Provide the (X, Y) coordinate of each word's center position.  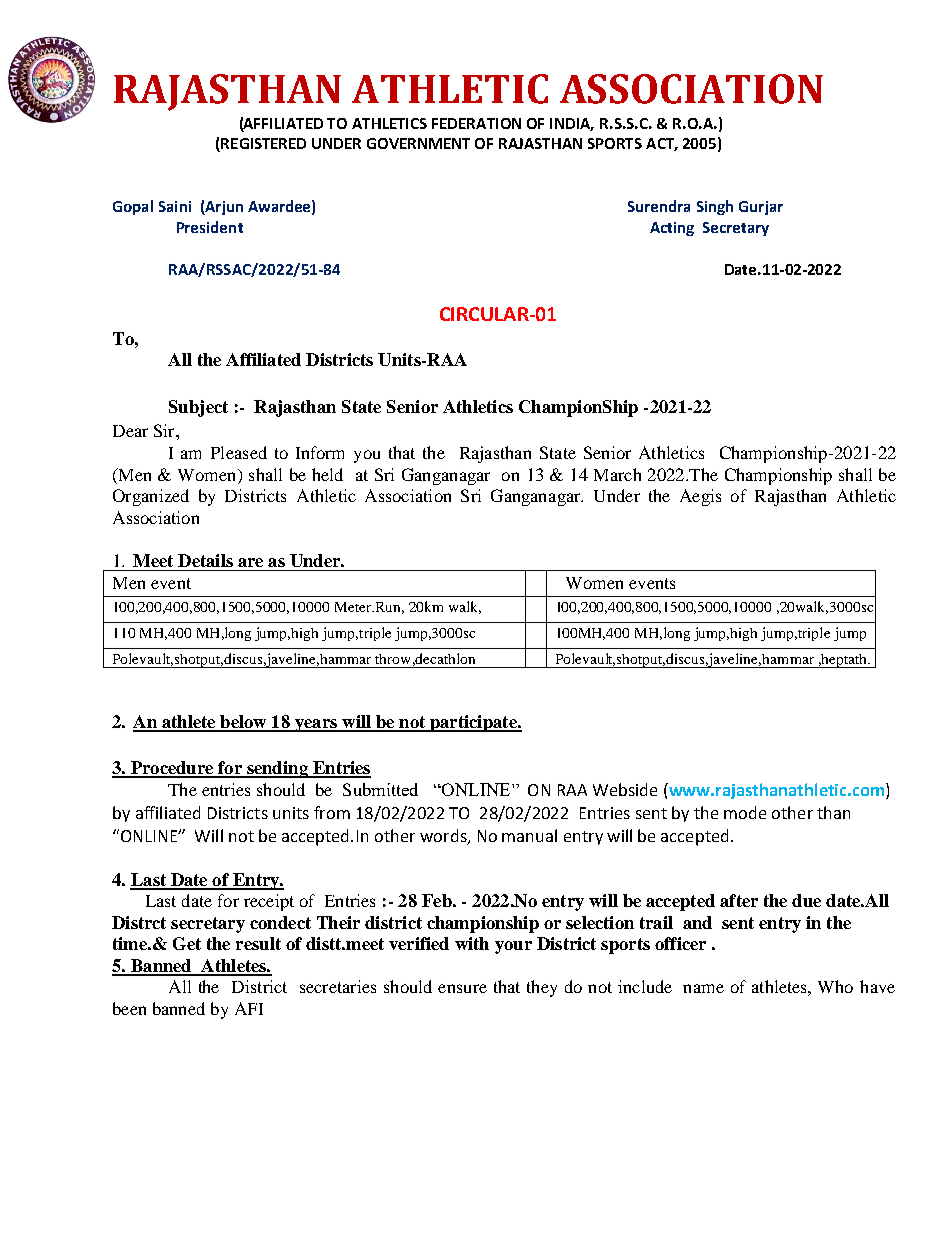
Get (187, 943)
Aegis (700, 497)
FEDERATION (476, 123)
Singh (715, 207)
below (243, 723)
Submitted (380, 789)
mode (745, 812)
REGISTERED (262, 145)
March (617, 474)
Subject (198, 408)
